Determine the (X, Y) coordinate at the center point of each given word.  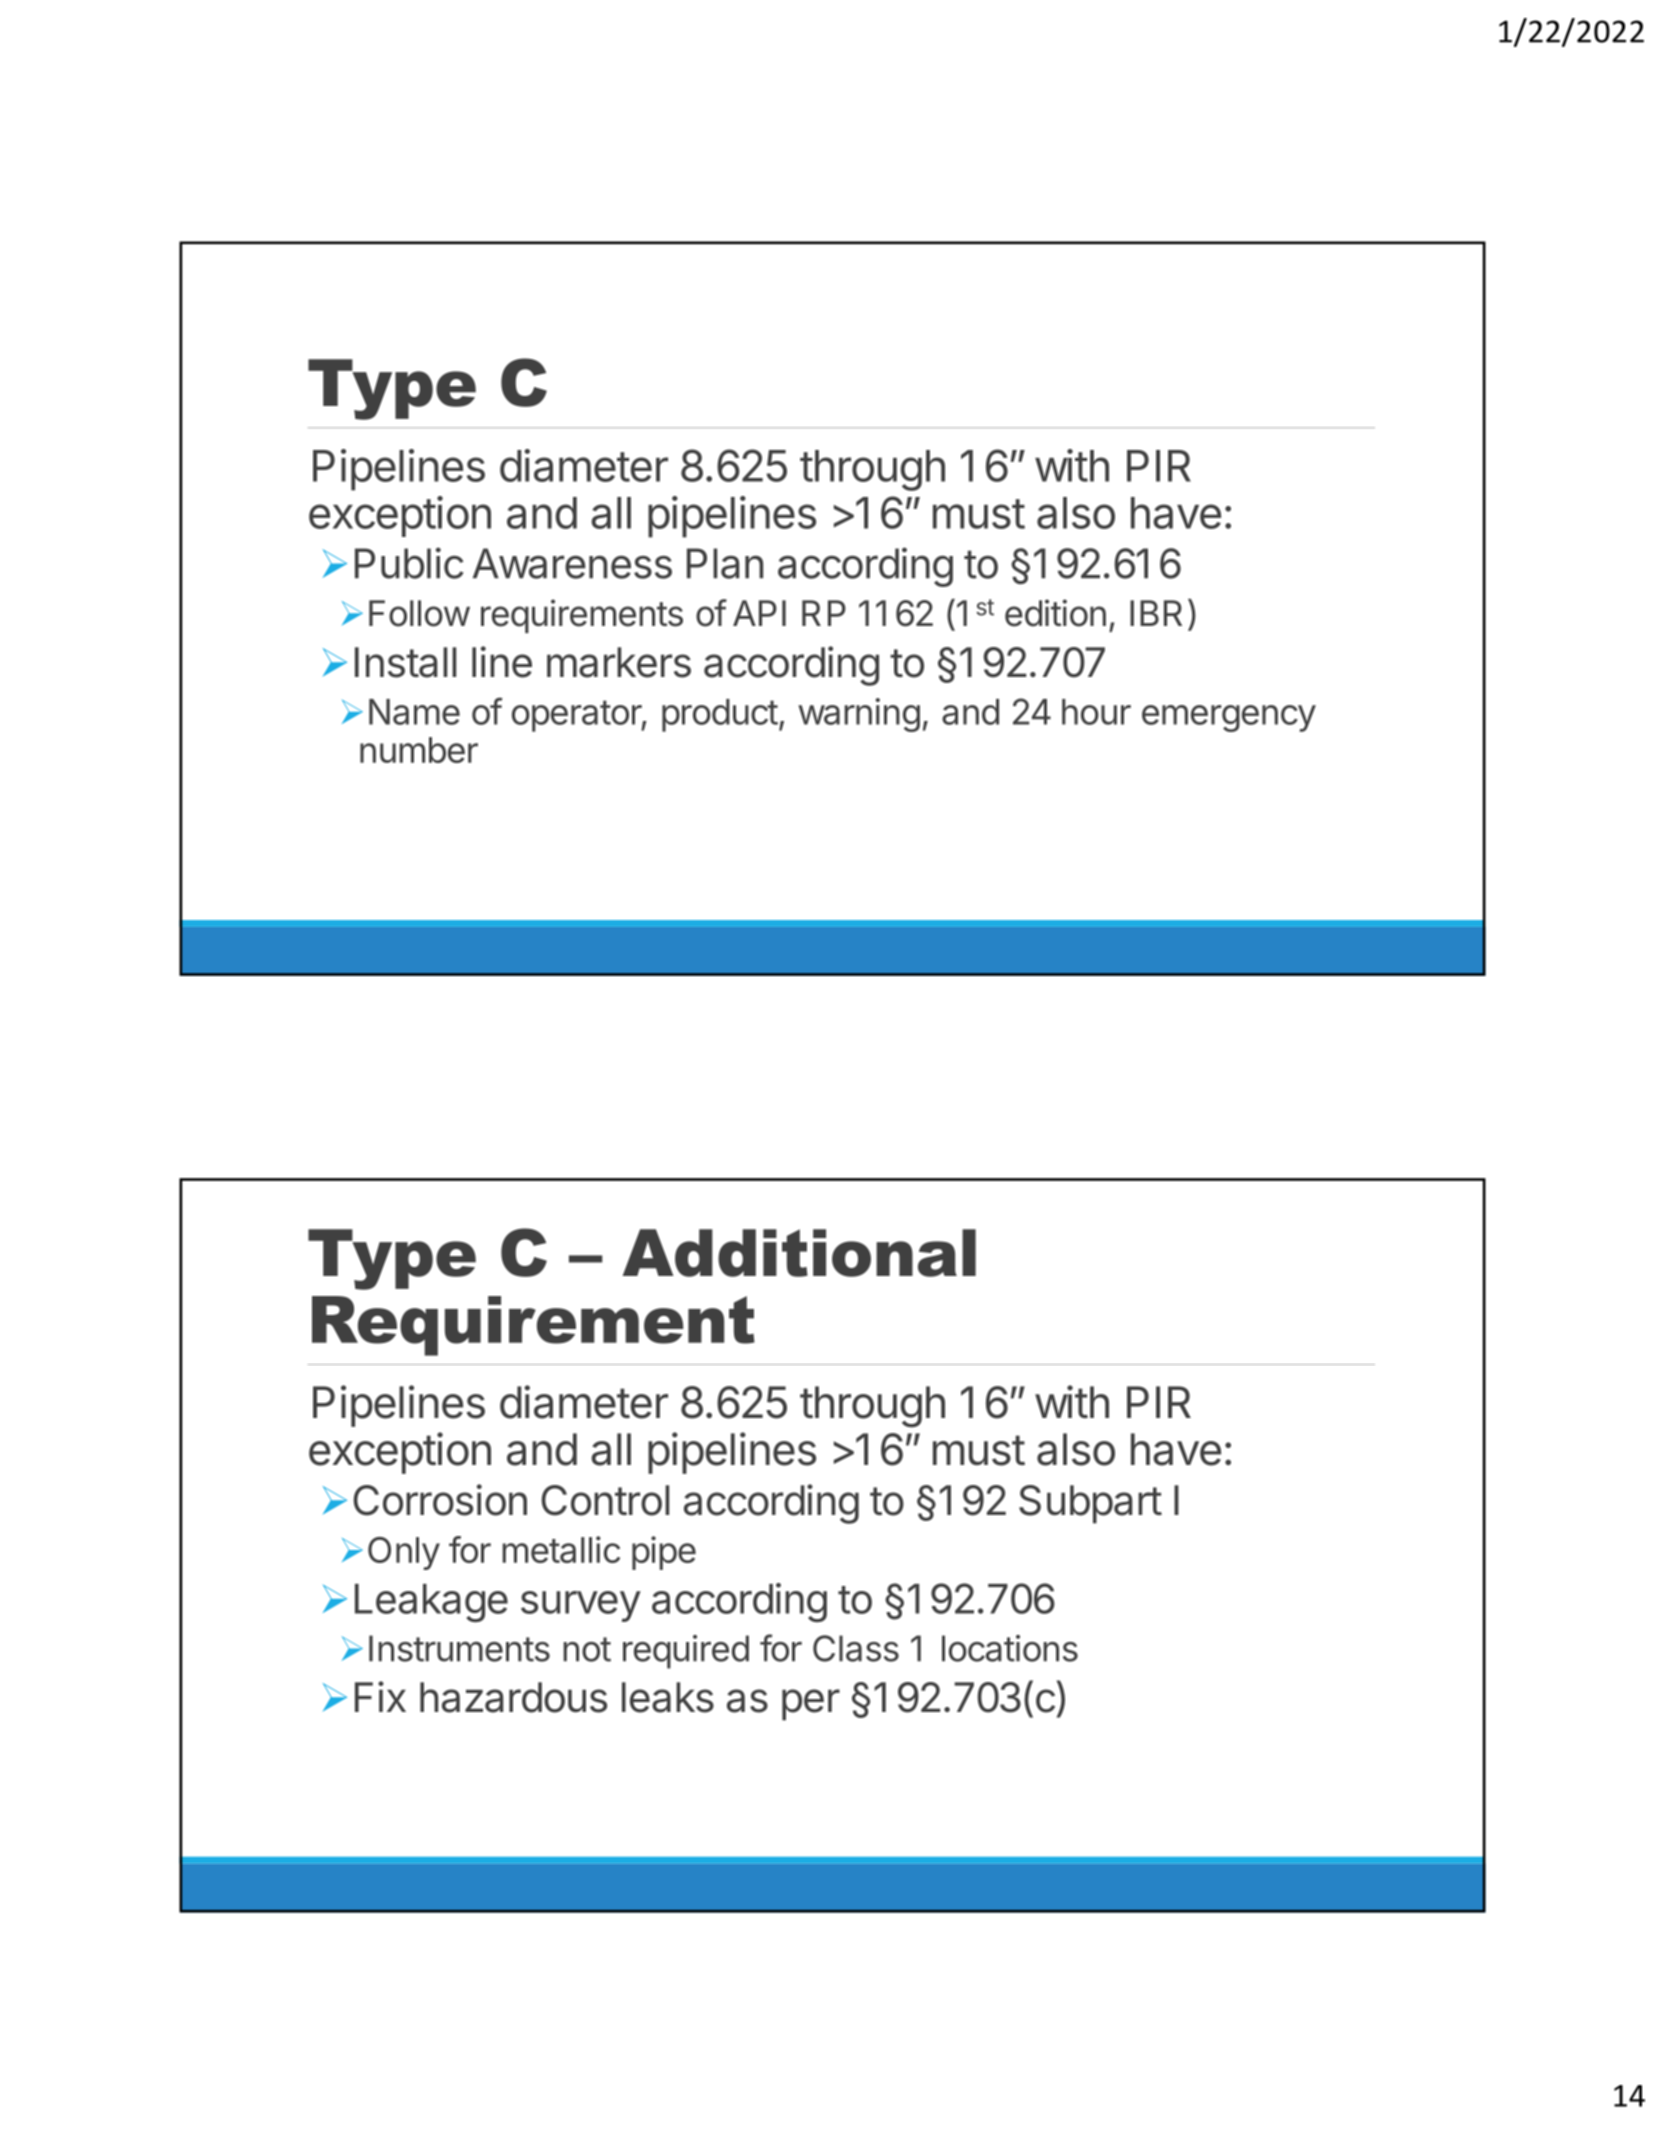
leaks (668, 1697)
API (759, 613)
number (419, 750)
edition (1055, 613)
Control (605, 1500)
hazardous (513, 1697)
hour (1096, 712)
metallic (561, 1549)
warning (859, 715)
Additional (799, 1253)
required (686, 1652)
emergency (1229, 718)
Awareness (572, 563)
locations (1010, 1648)
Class (856, 1648)
